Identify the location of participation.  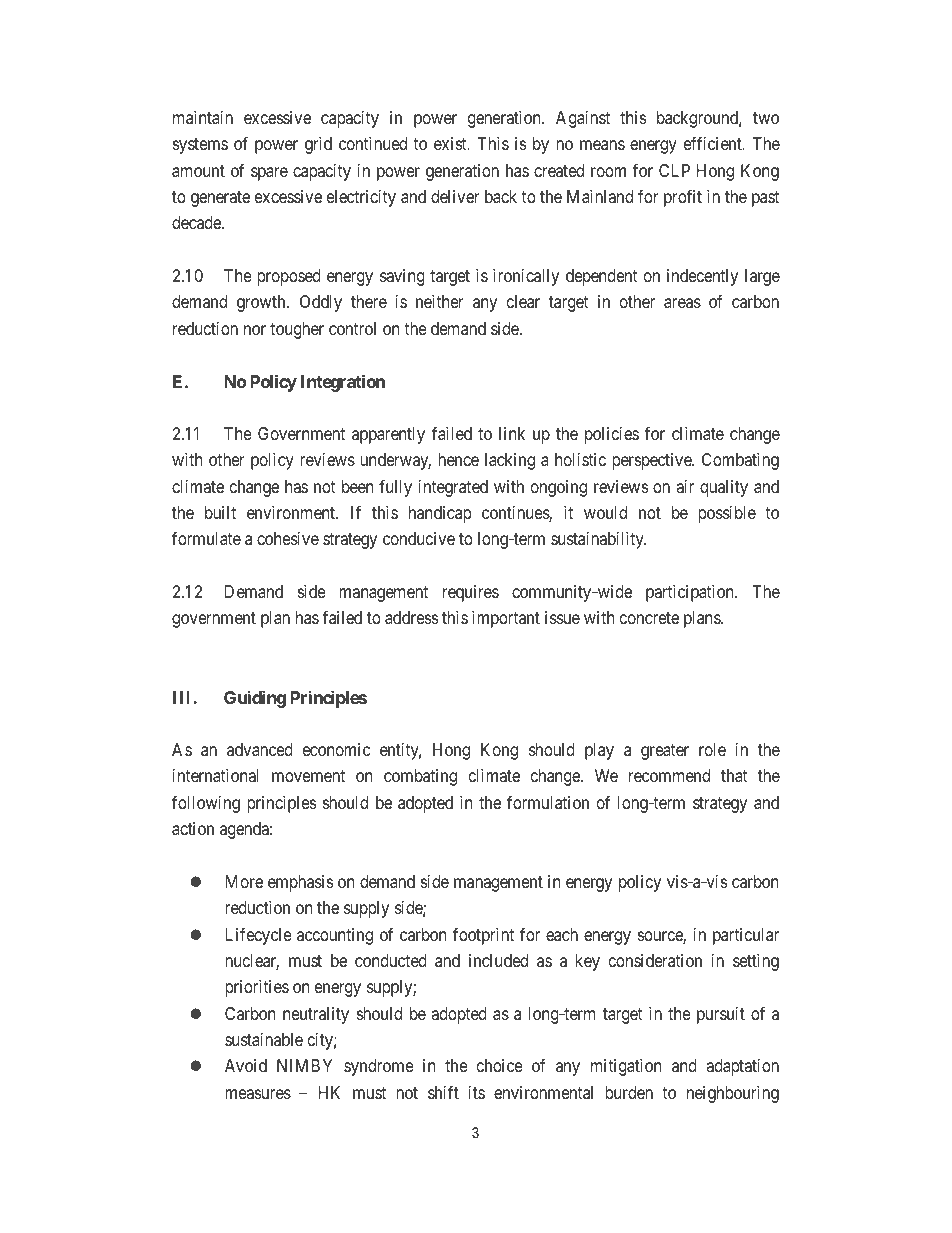
(691, 593).
